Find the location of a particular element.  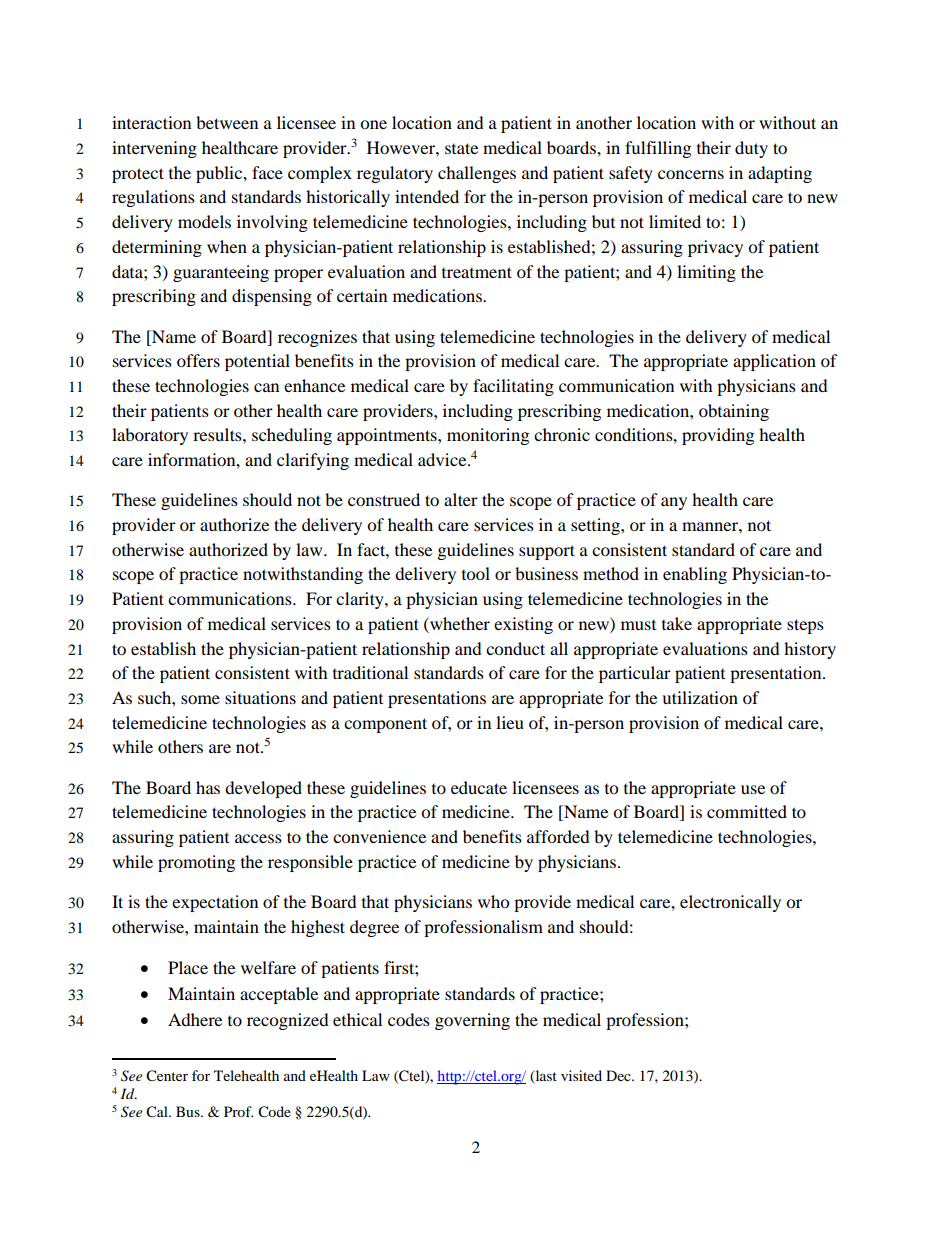

between is located at coordinates (227, 122).
